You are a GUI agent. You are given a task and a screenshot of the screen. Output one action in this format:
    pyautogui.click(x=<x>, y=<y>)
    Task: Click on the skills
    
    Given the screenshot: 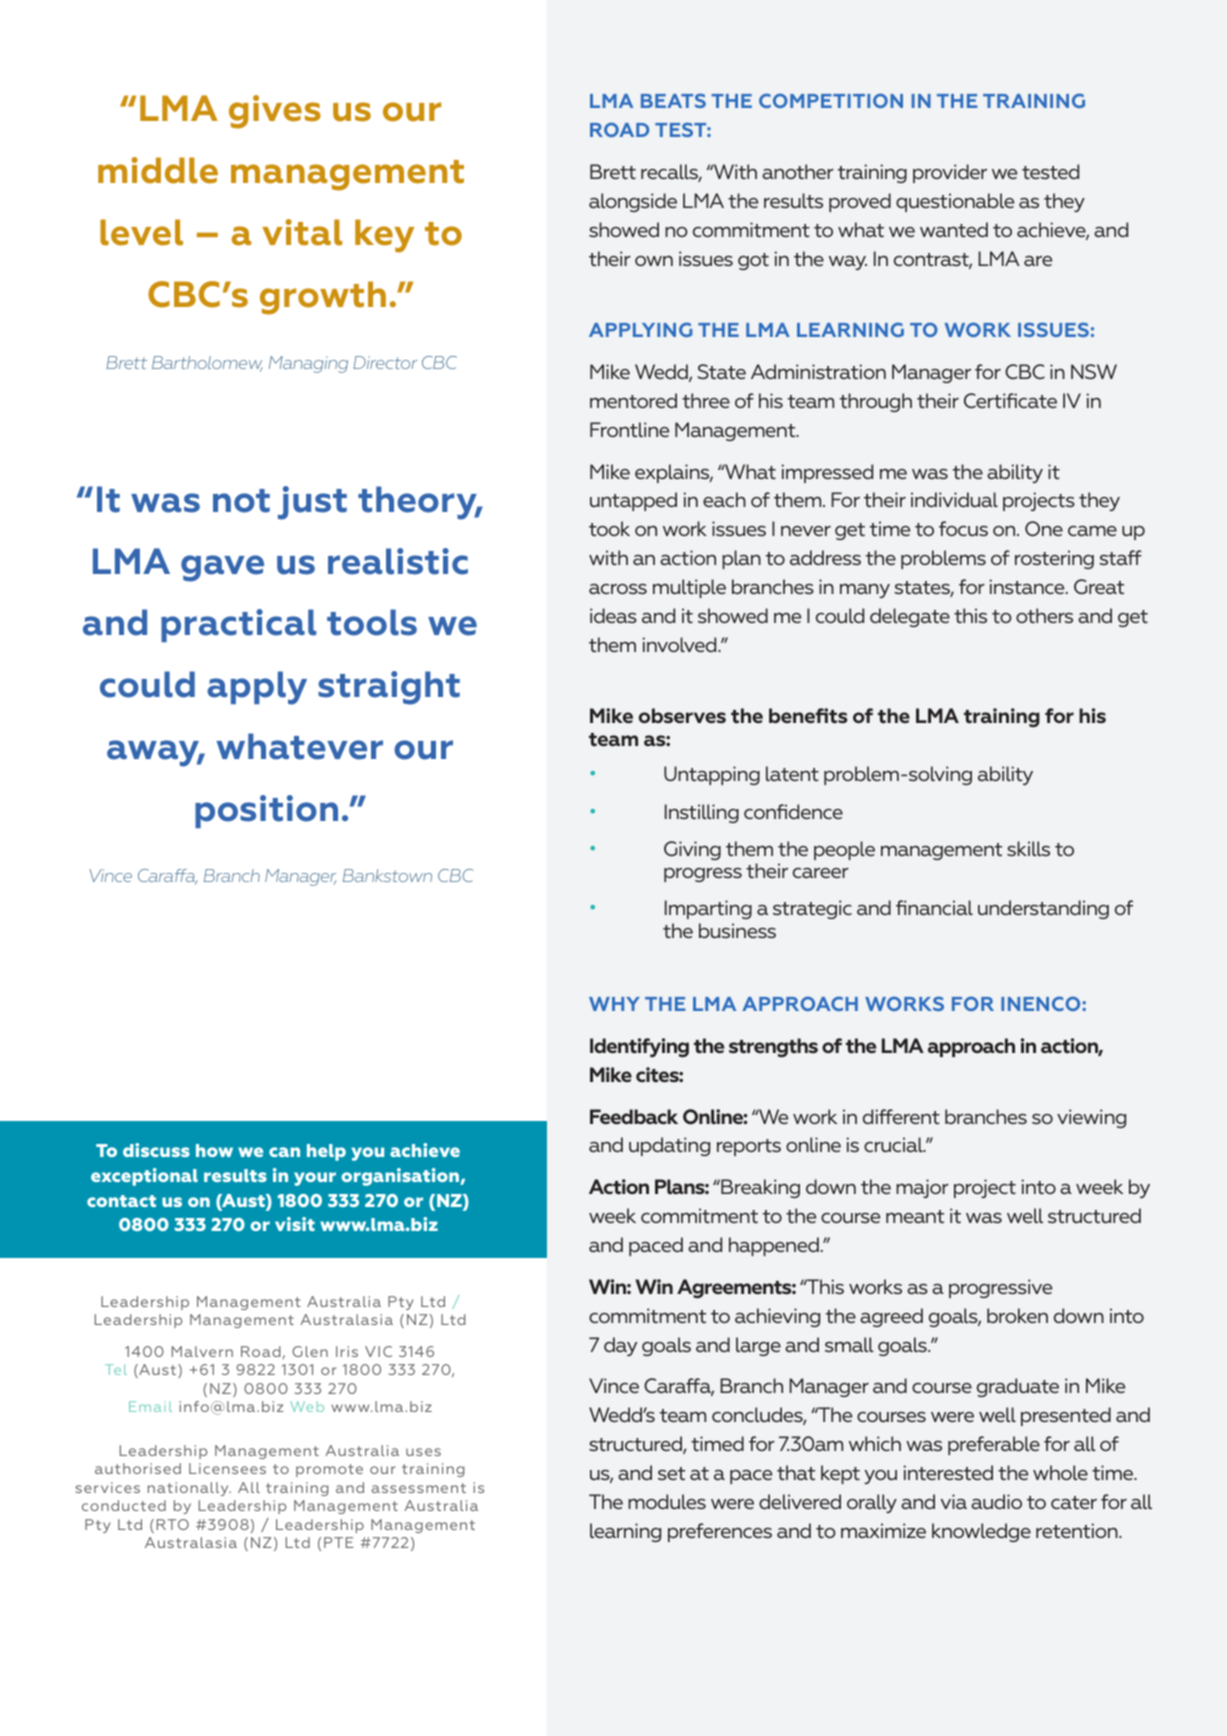 What is the action you would take?
    pyautogui.click(x=1028, y=848)
